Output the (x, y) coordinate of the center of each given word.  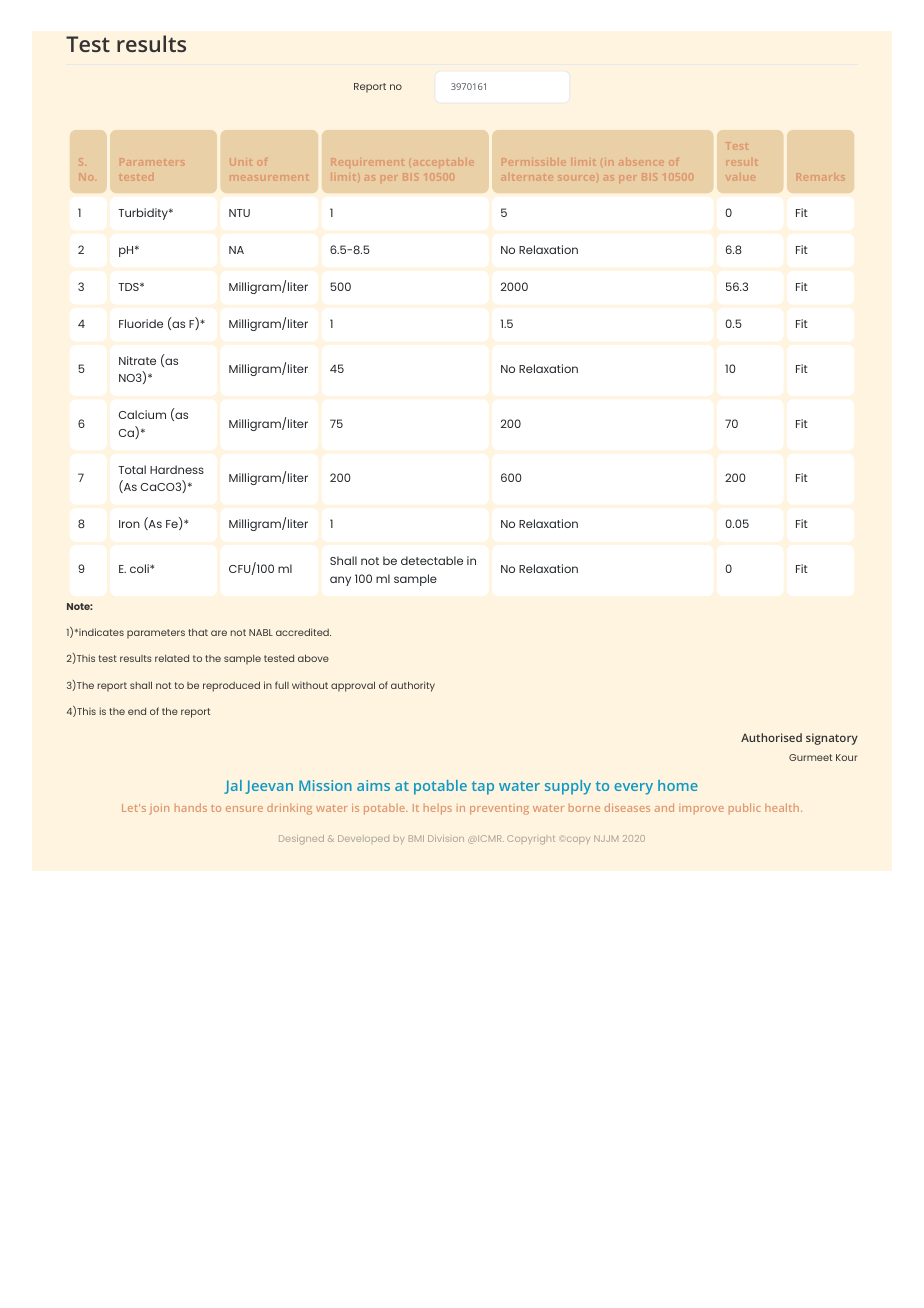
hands (191, 807)
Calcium (142, 414)
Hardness (177, 469)
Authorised (771, 737)
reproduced (231, 686)
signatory (832, 739)
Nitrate (137, 360)
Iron (129, 524)
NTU (239, 213)
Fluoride (141, 323)
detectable (432, 560)
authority (413, 686)
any (340, 581)
